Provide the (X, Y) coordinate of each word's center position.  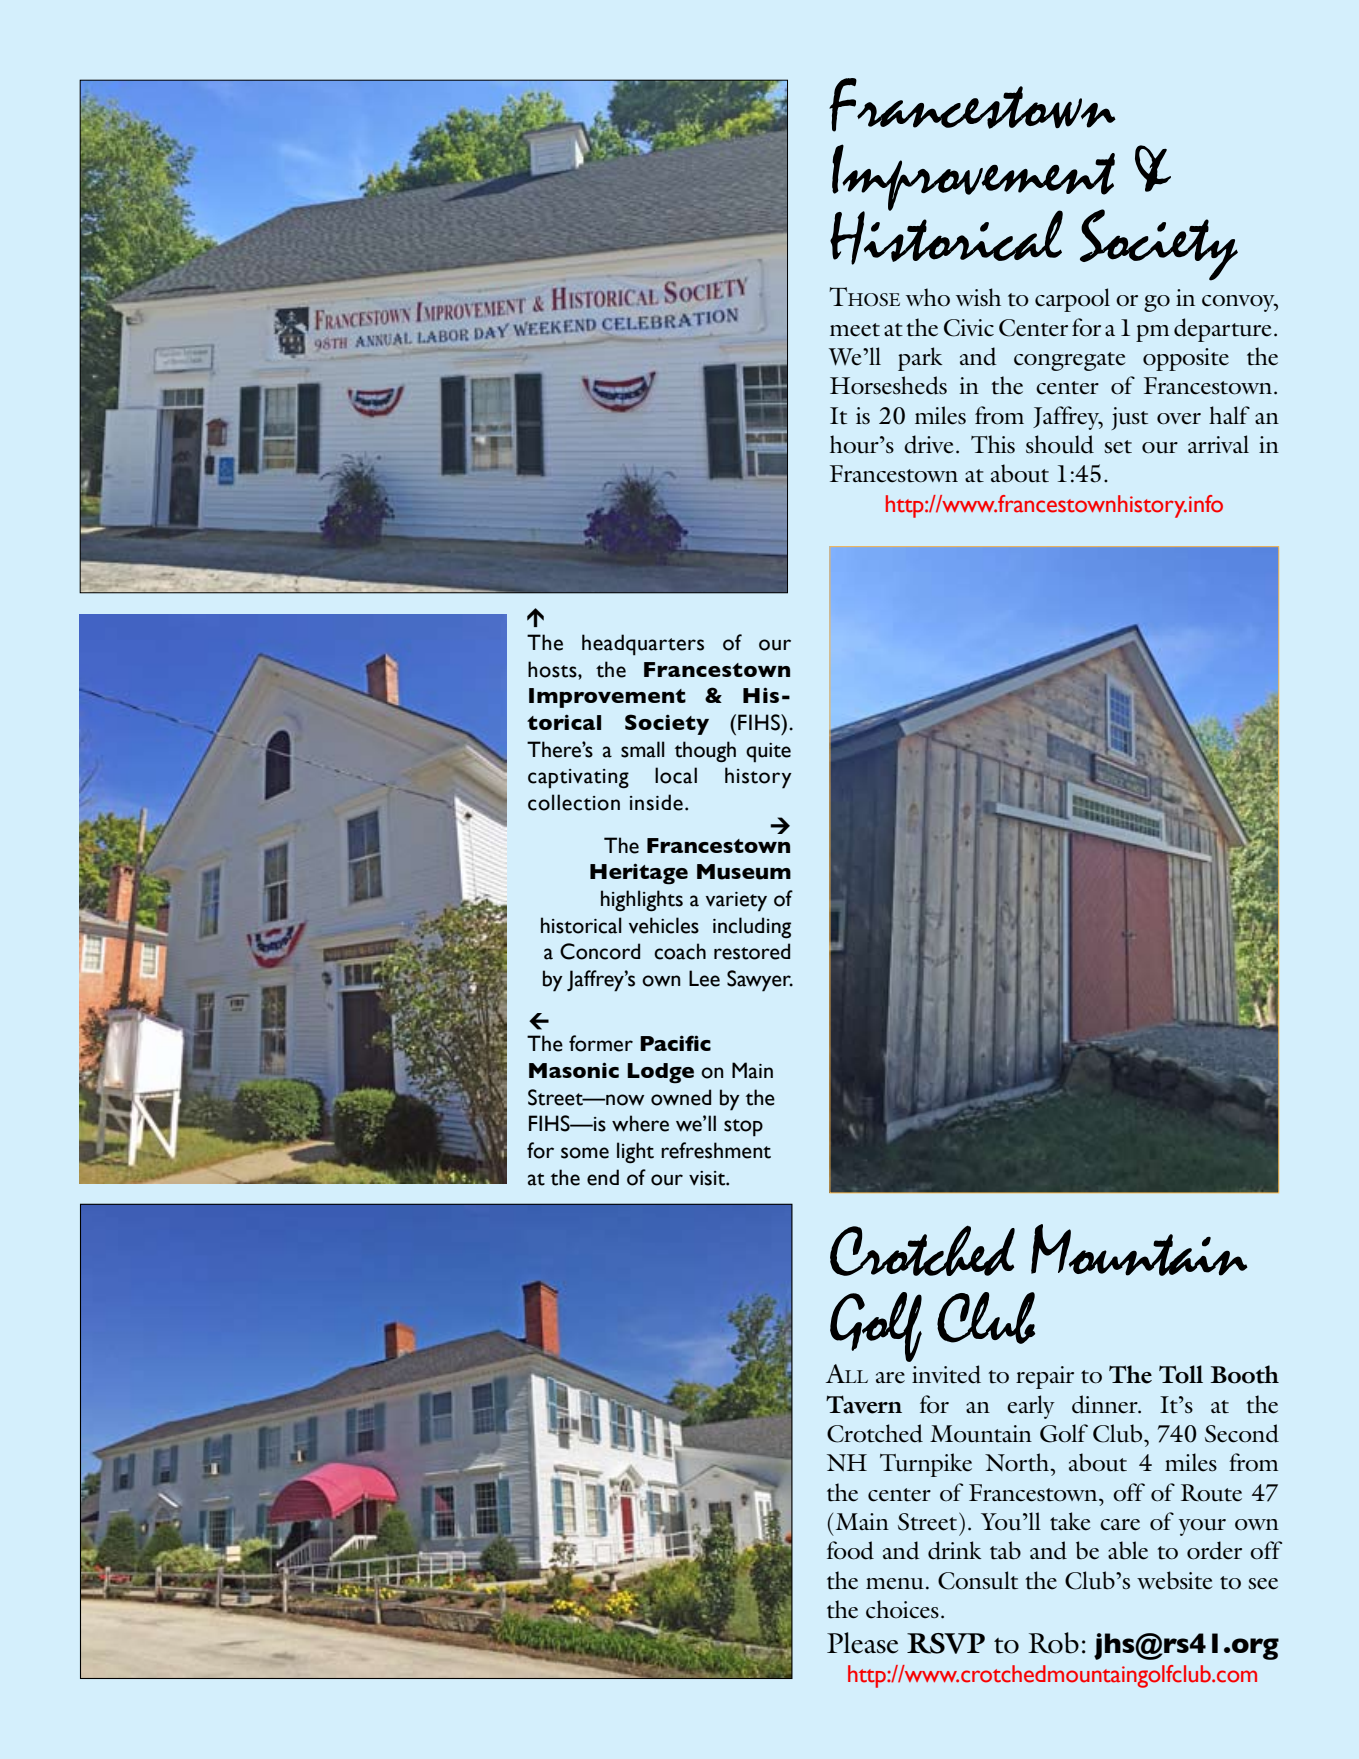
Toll (1181, 1374)
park (920, 359)
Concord (600, 951)
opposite (1186, 359)
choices (902, 1609)
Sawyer (760, 981)
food (850, 1550)
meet (855, 330)
